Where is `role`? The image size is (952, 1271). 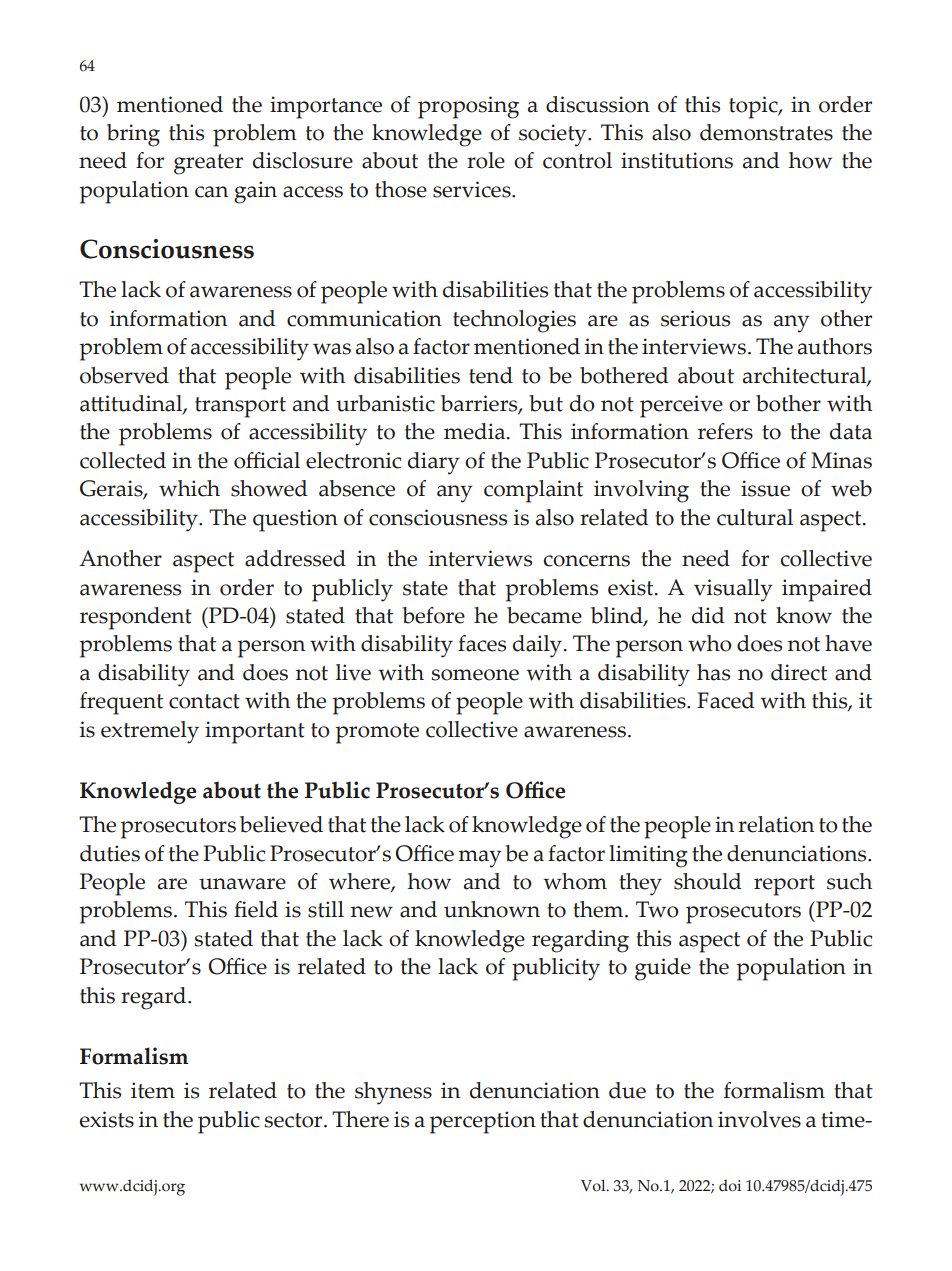
role is located at coordinates (486, 160).
